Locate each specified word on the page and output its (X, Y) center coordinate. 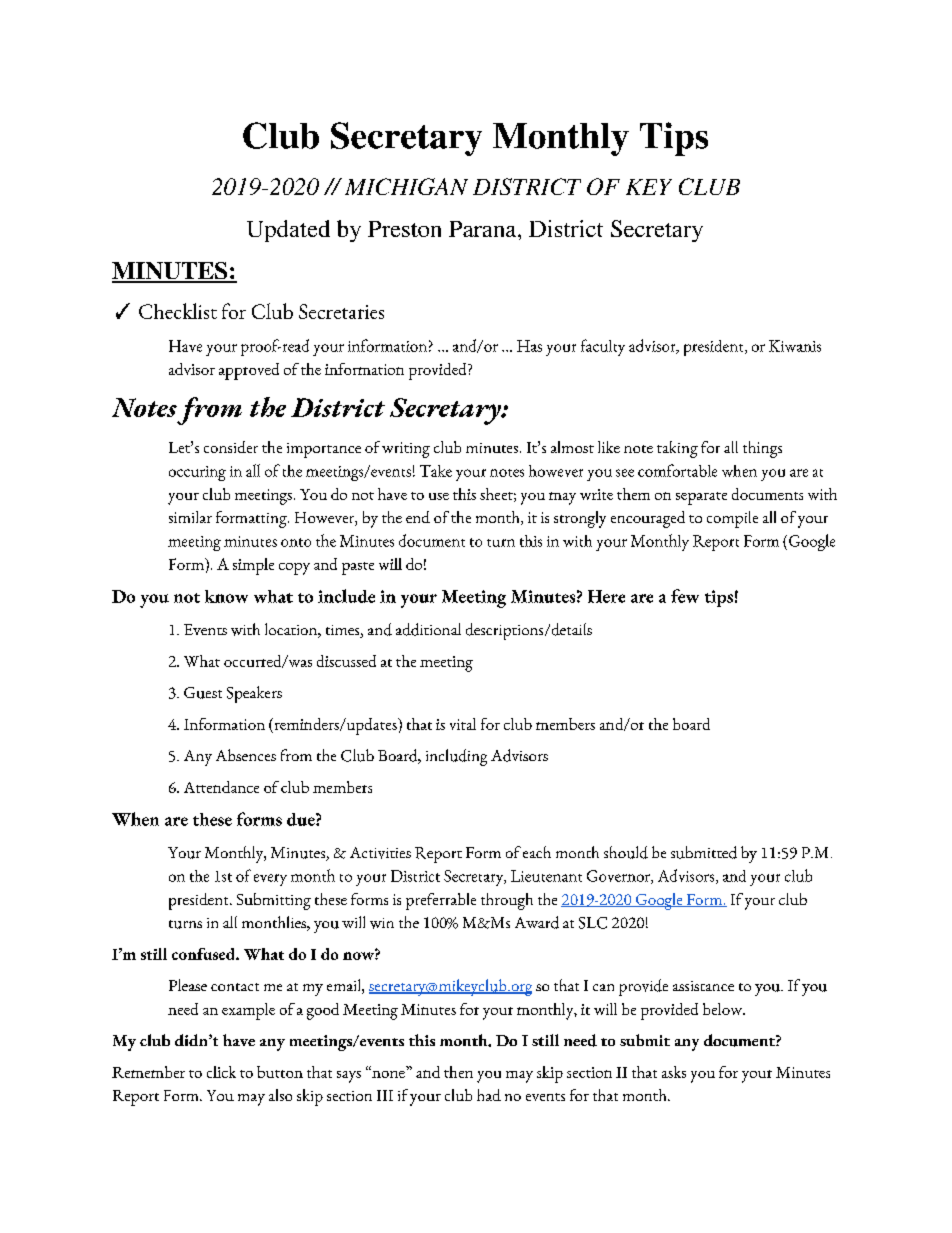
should (626, 852)
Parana (484, 229)
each (537, 852)
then (458, 1072)
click (221, 1072)
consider (231, 447)
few (685, 596)
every (270, 880)
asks (674, 1072)
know (226, 596)
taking (677, 449)
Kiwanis (795, 346)
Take (436, 471)
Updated (288, 231)
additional (428, 629)
